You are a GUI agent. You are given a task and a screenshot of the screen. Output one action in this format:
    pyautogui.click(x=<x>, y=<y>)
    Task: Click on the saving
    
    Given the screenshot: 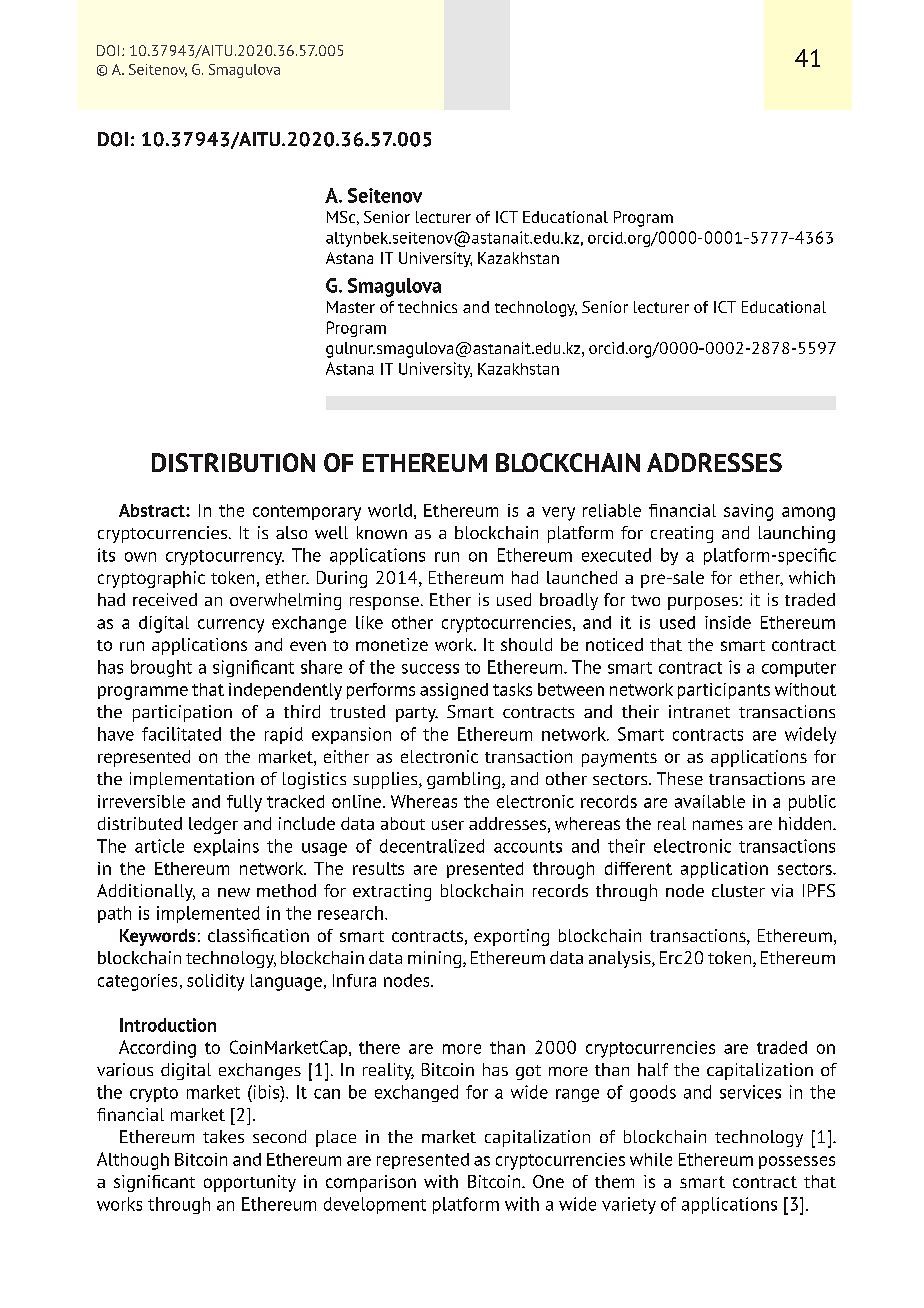 What is the action you would take?
    pyautogui.click(x=748, y=512)
